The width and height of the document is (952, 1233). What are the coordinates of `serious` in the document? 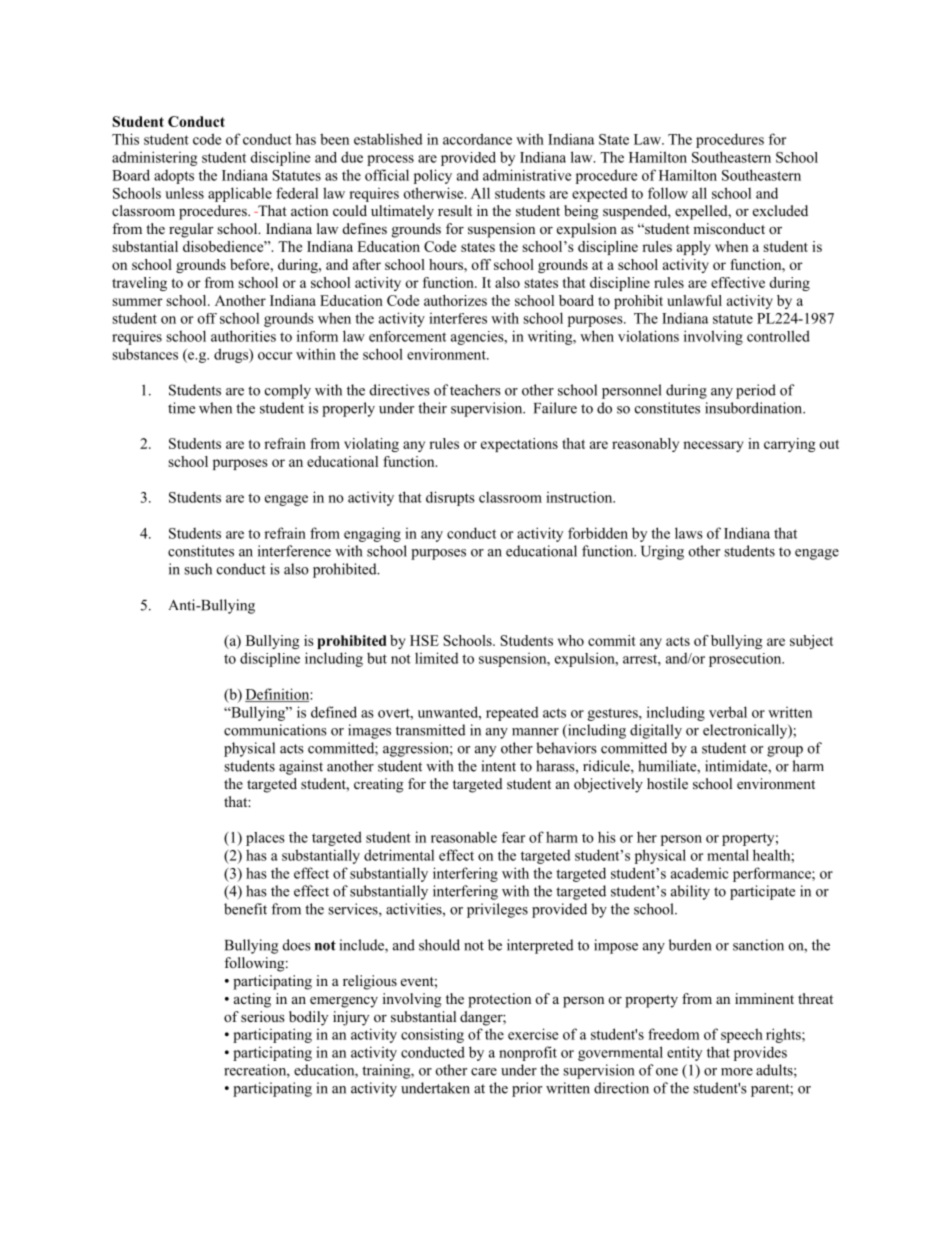 It's located at (263, 1016).
